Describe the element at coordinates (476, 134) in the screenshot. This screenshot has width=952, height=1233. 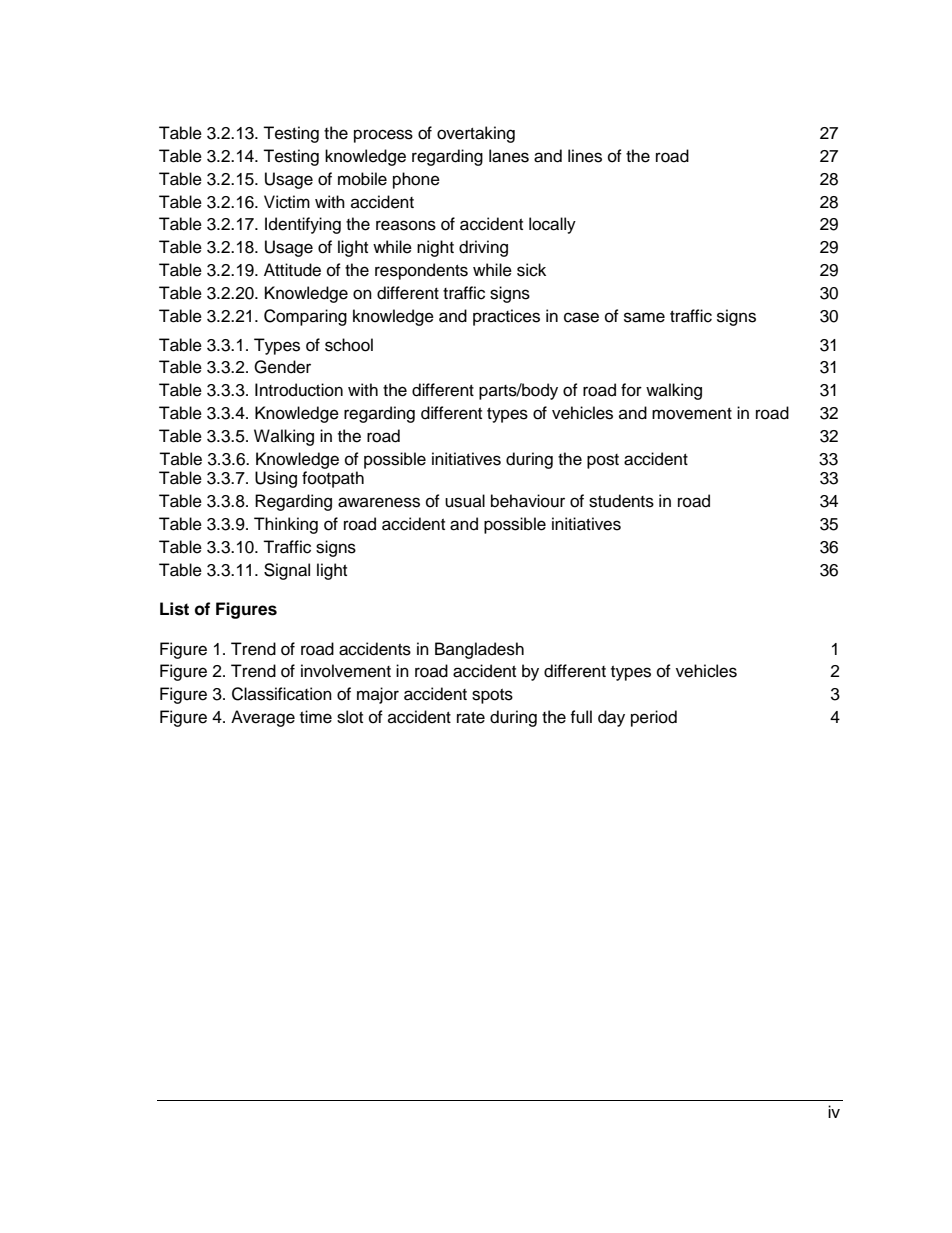
I see `overtaking` at that location.
